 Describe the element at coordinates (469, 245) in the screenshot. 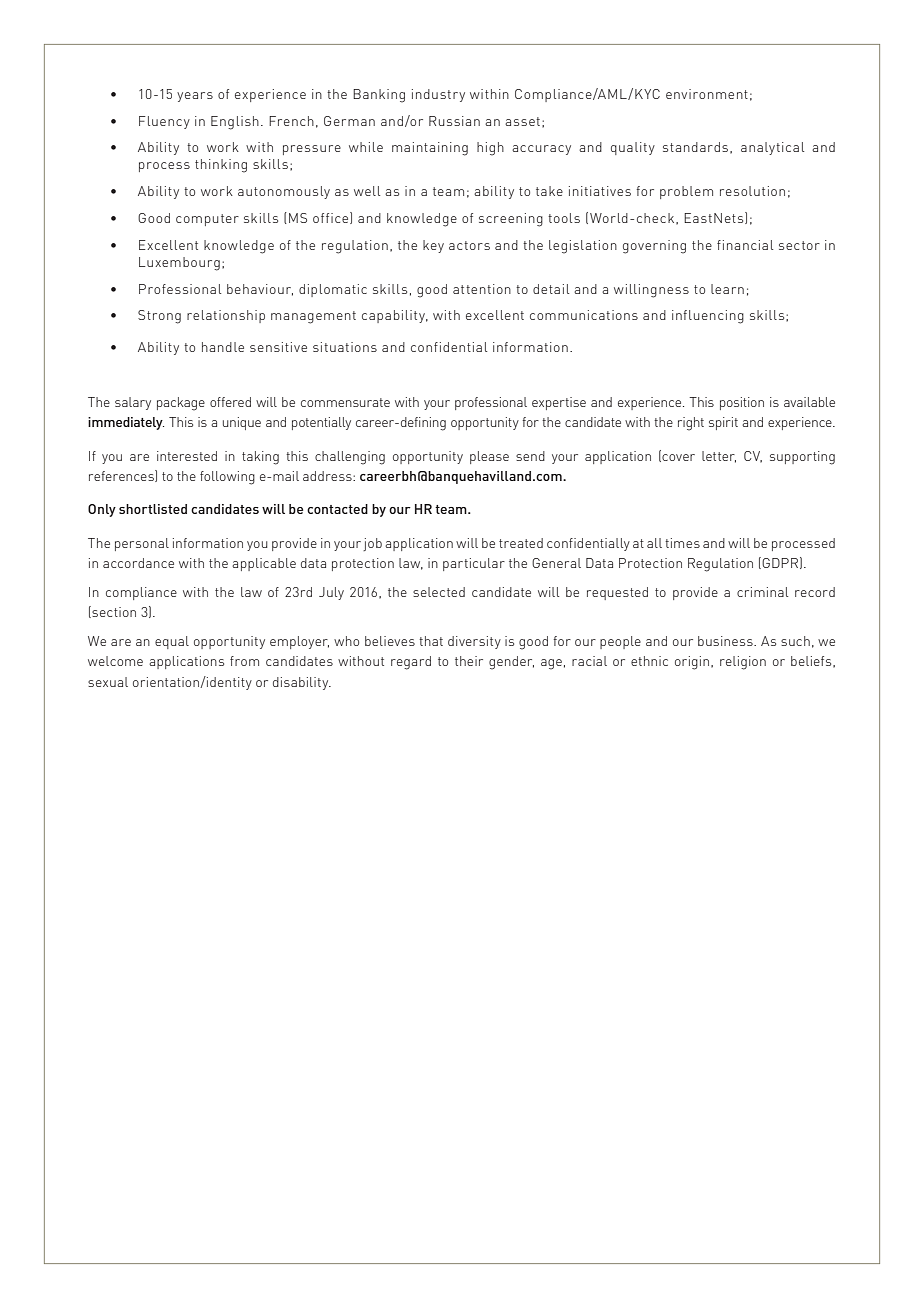

I see `actors` at that location.
